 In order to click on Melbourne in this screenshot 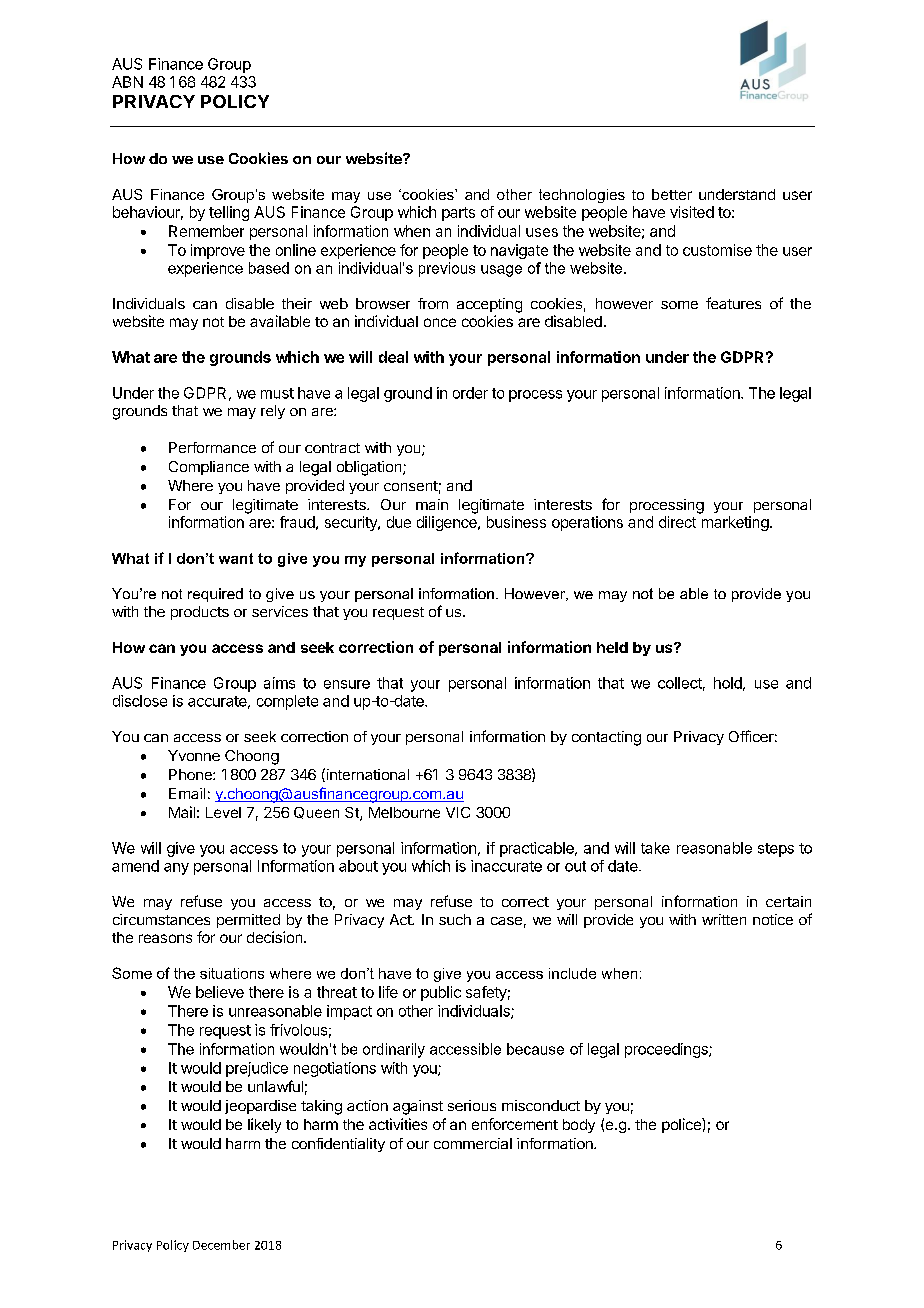, I will do `click(404, 812)`.
